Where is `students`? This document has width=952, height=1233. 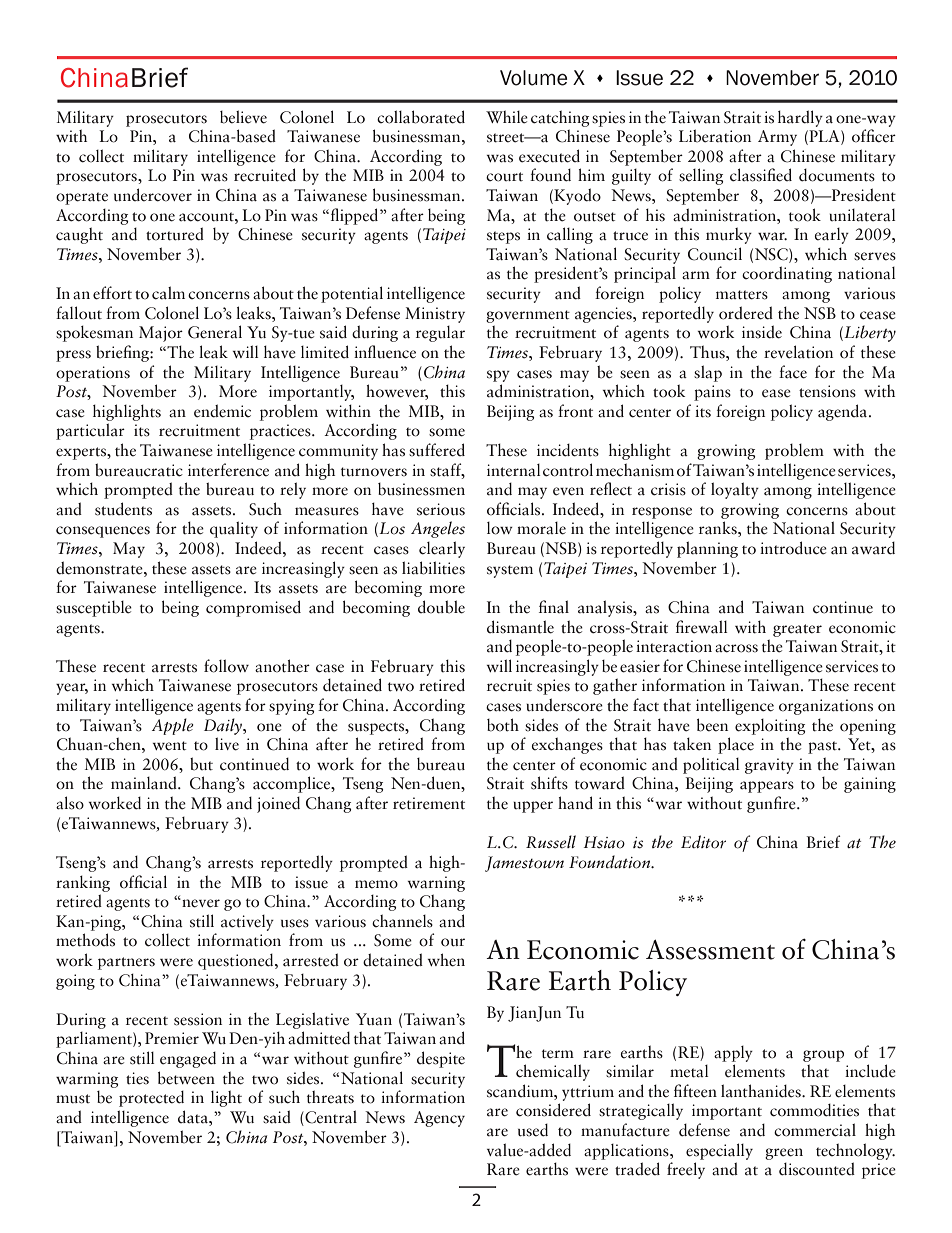
students is located at coordinates (123, 509).
